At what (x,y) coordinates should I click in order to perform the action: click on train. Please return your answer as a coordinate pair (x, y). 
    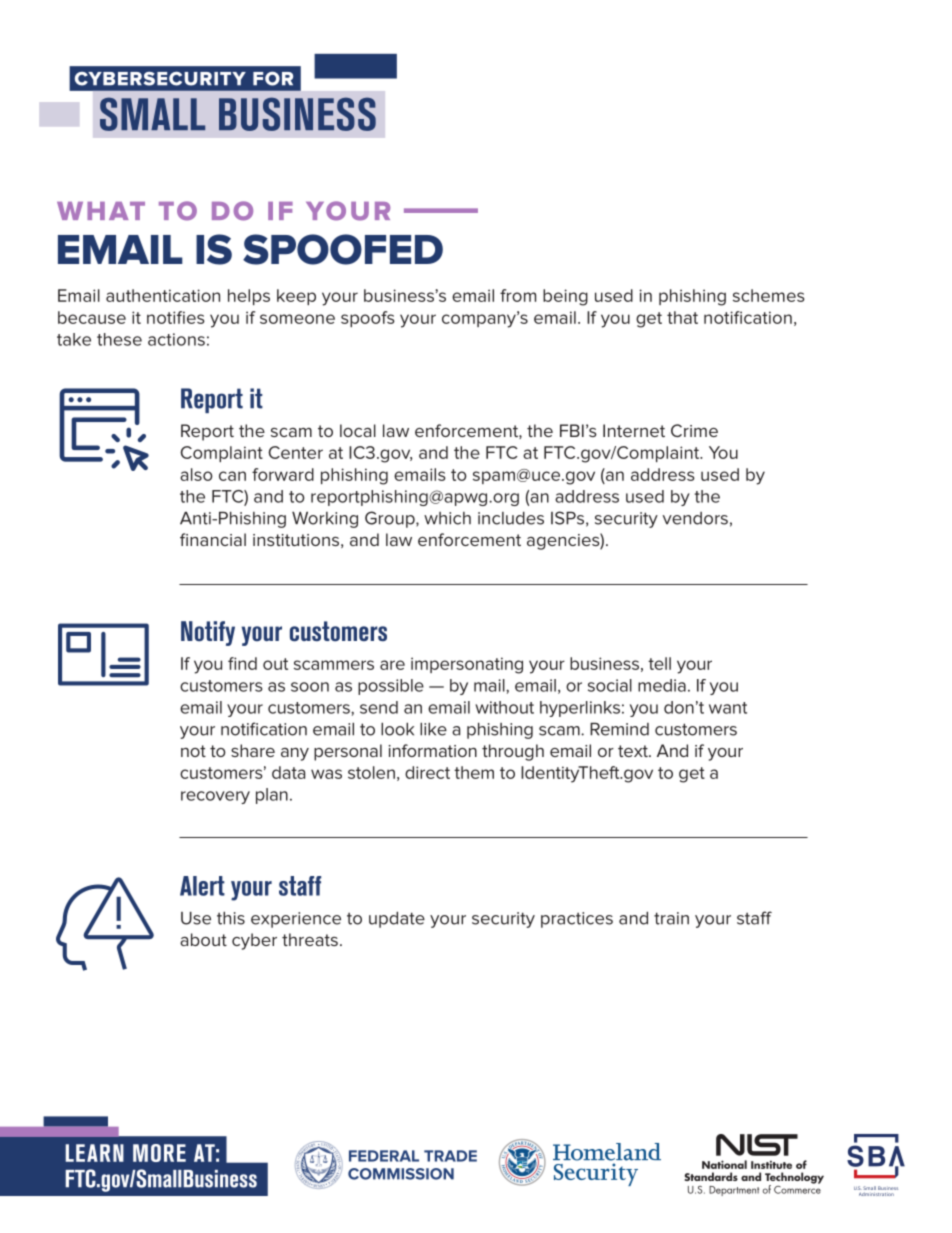
    Looking at the image, I should click on (671, 918).
